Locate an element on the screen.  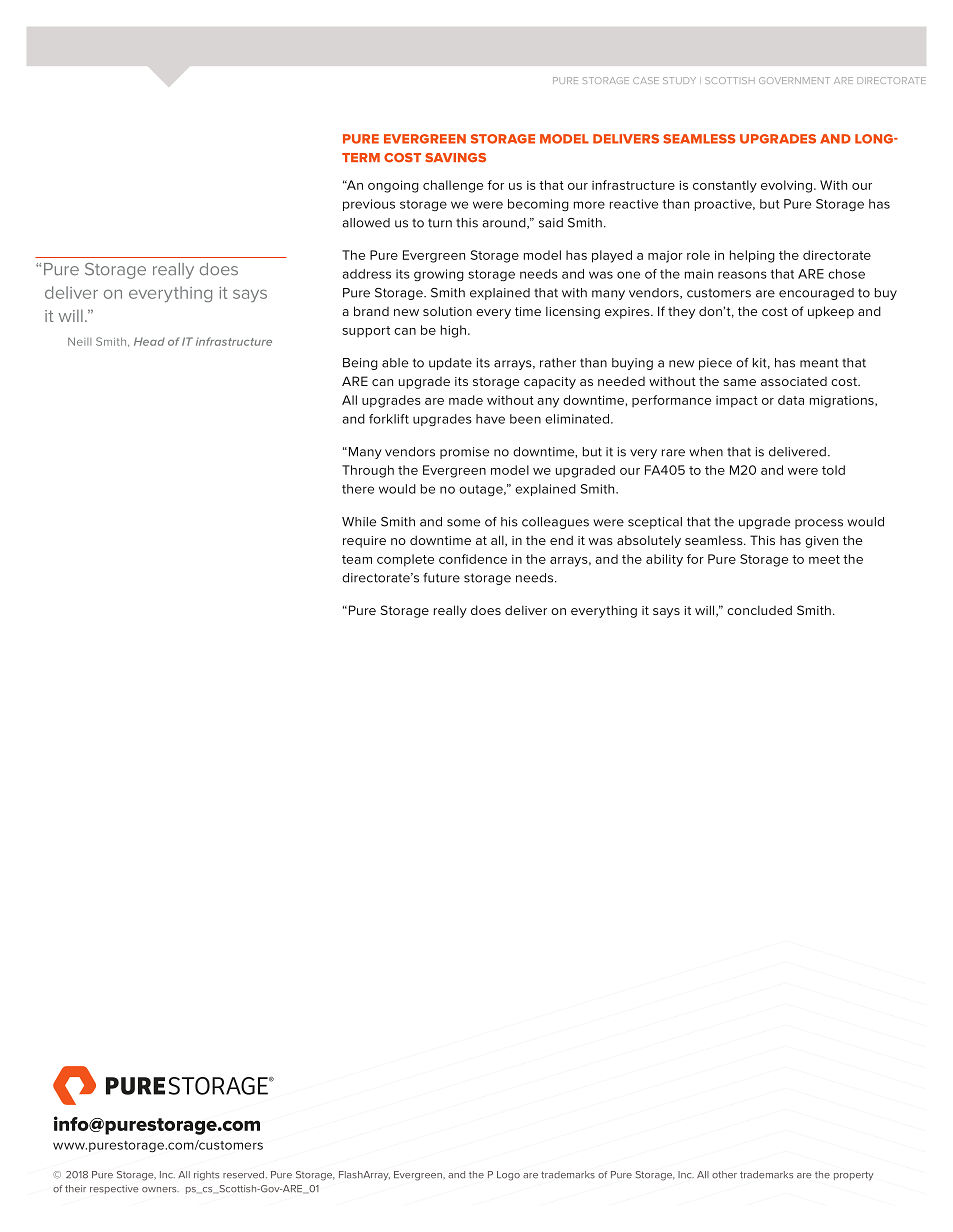
update is located at coordinates (450, 364).
